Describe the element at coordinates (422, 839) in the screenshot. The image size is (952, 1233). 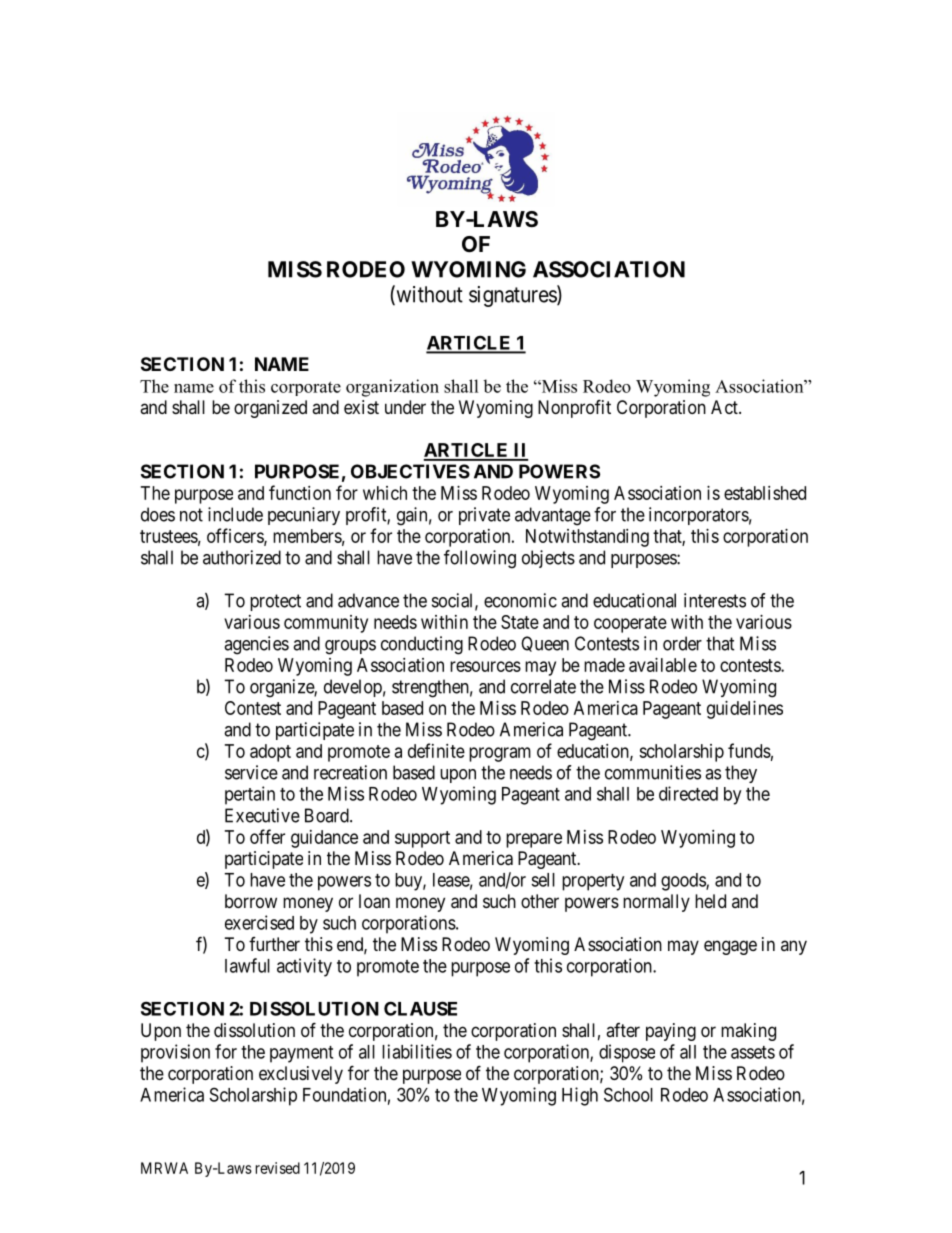
I see `support` at that location.
